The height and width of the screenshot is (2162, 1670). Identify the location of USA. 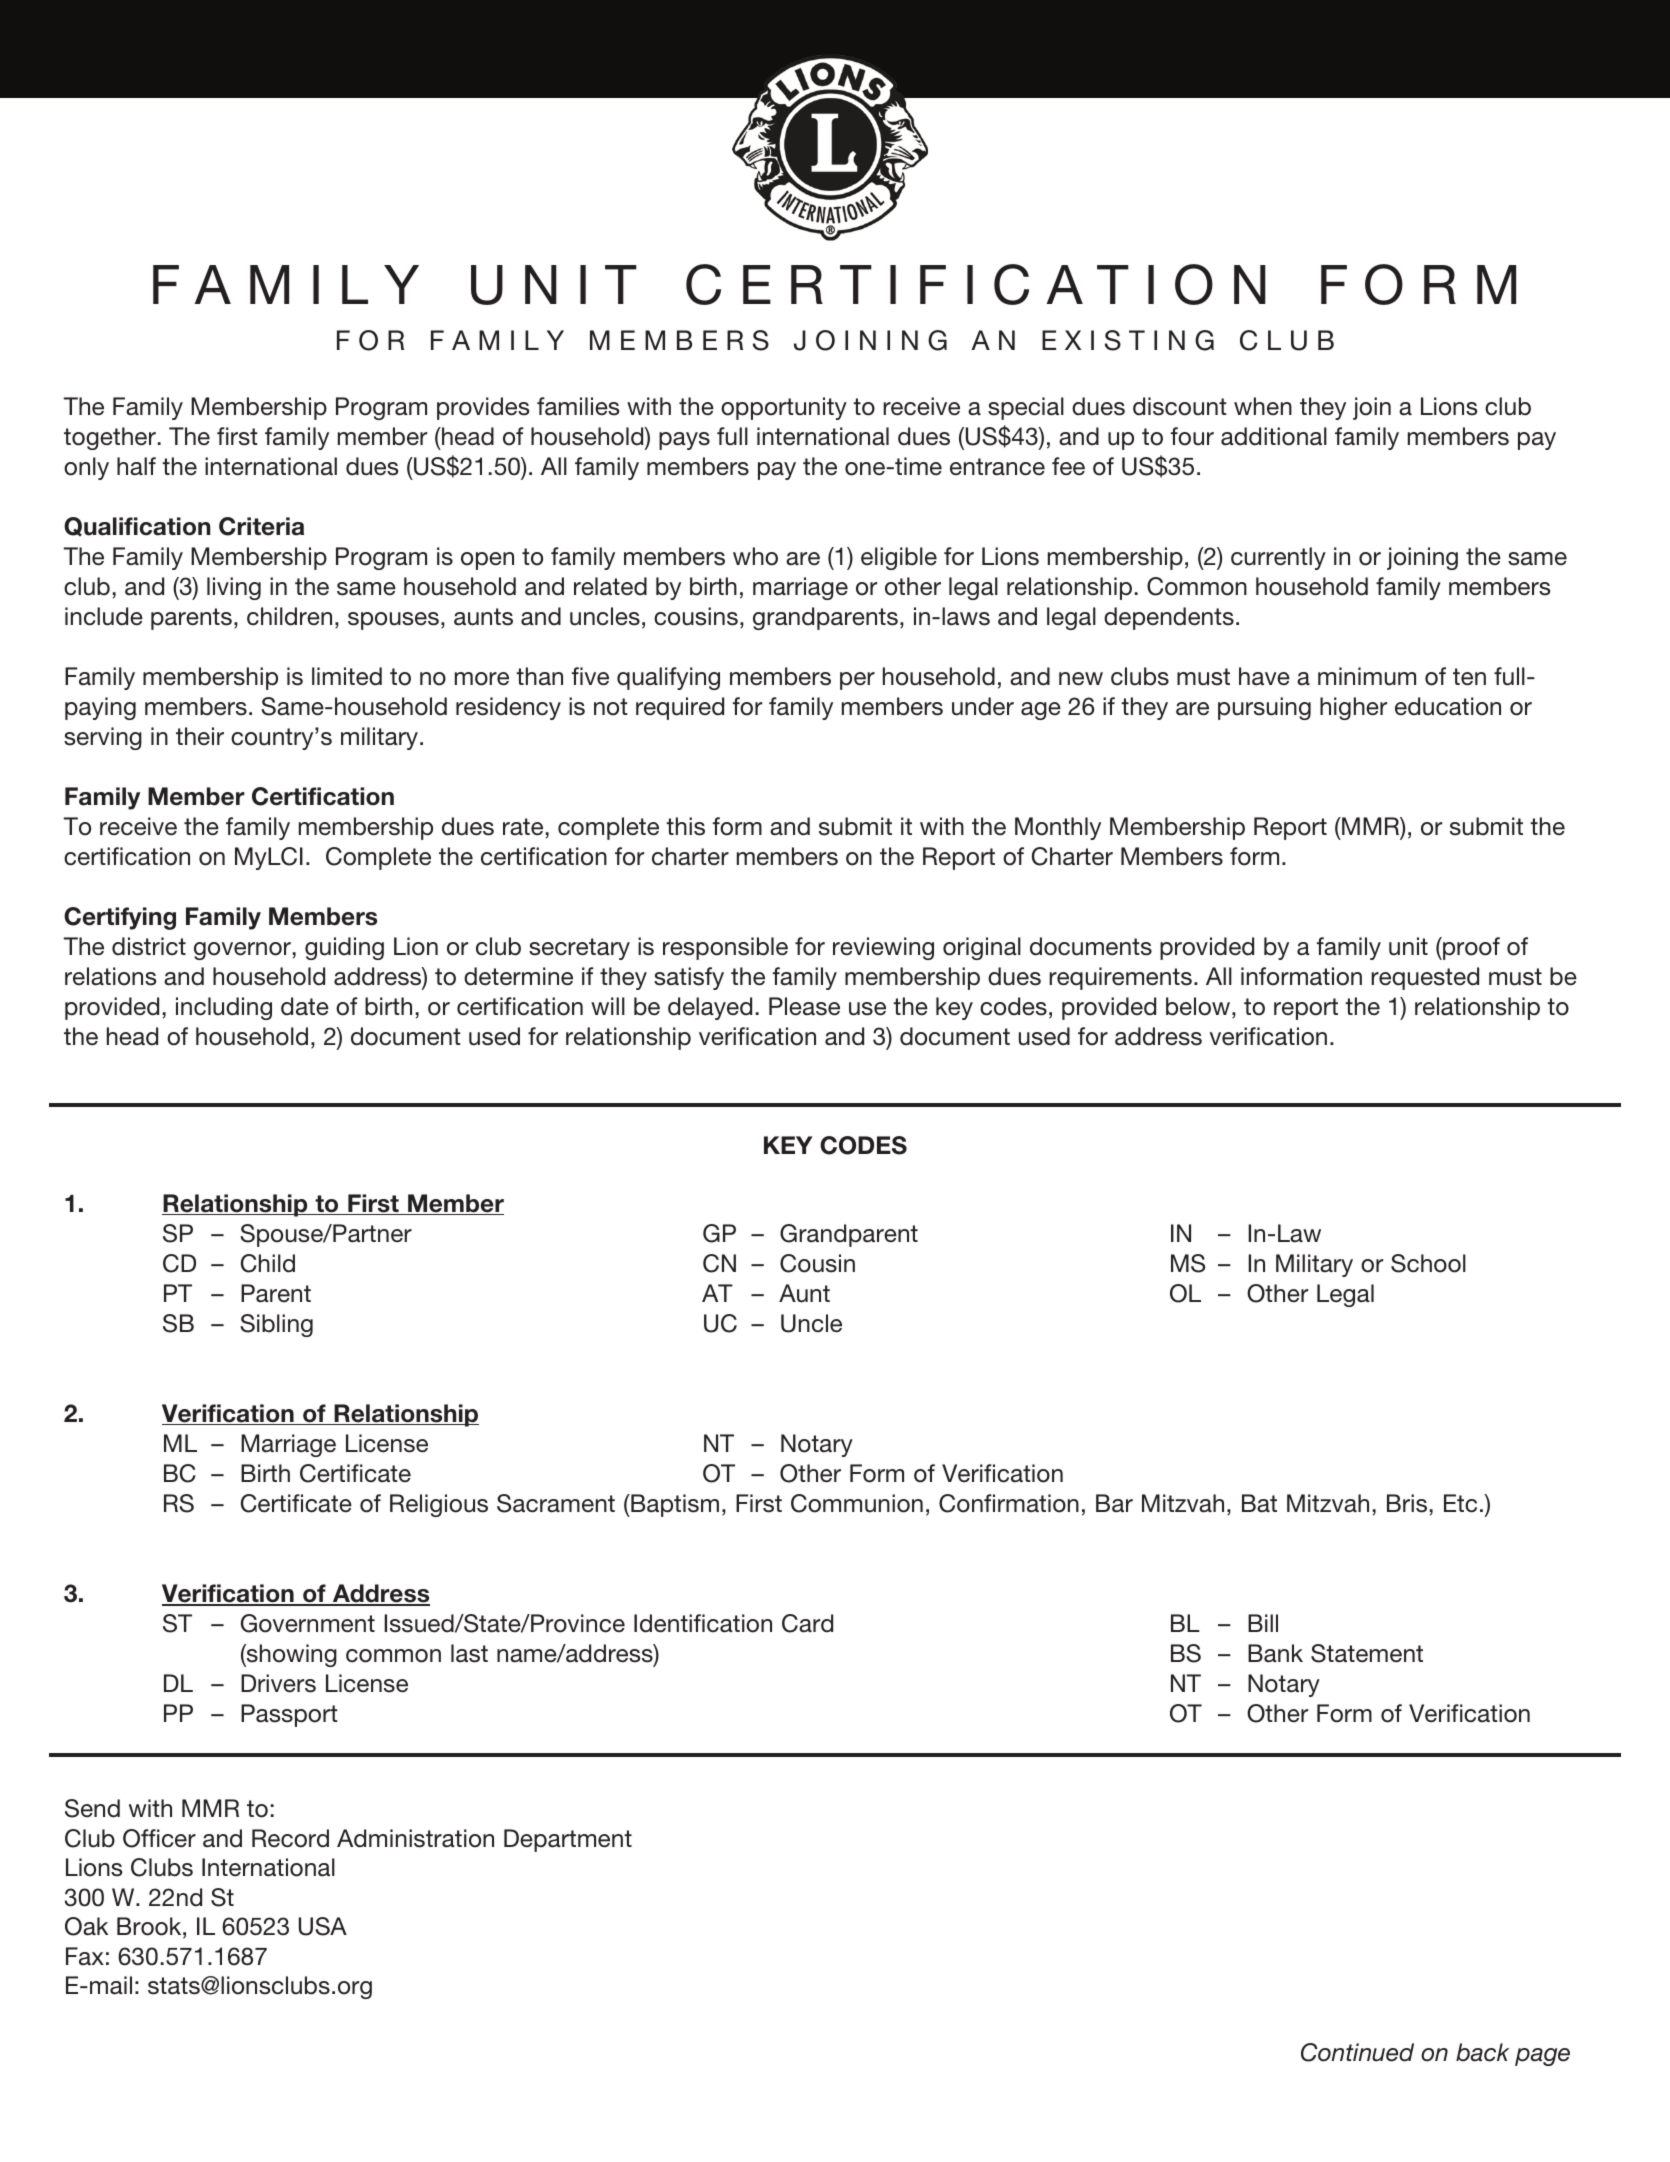
(323, 1926).
